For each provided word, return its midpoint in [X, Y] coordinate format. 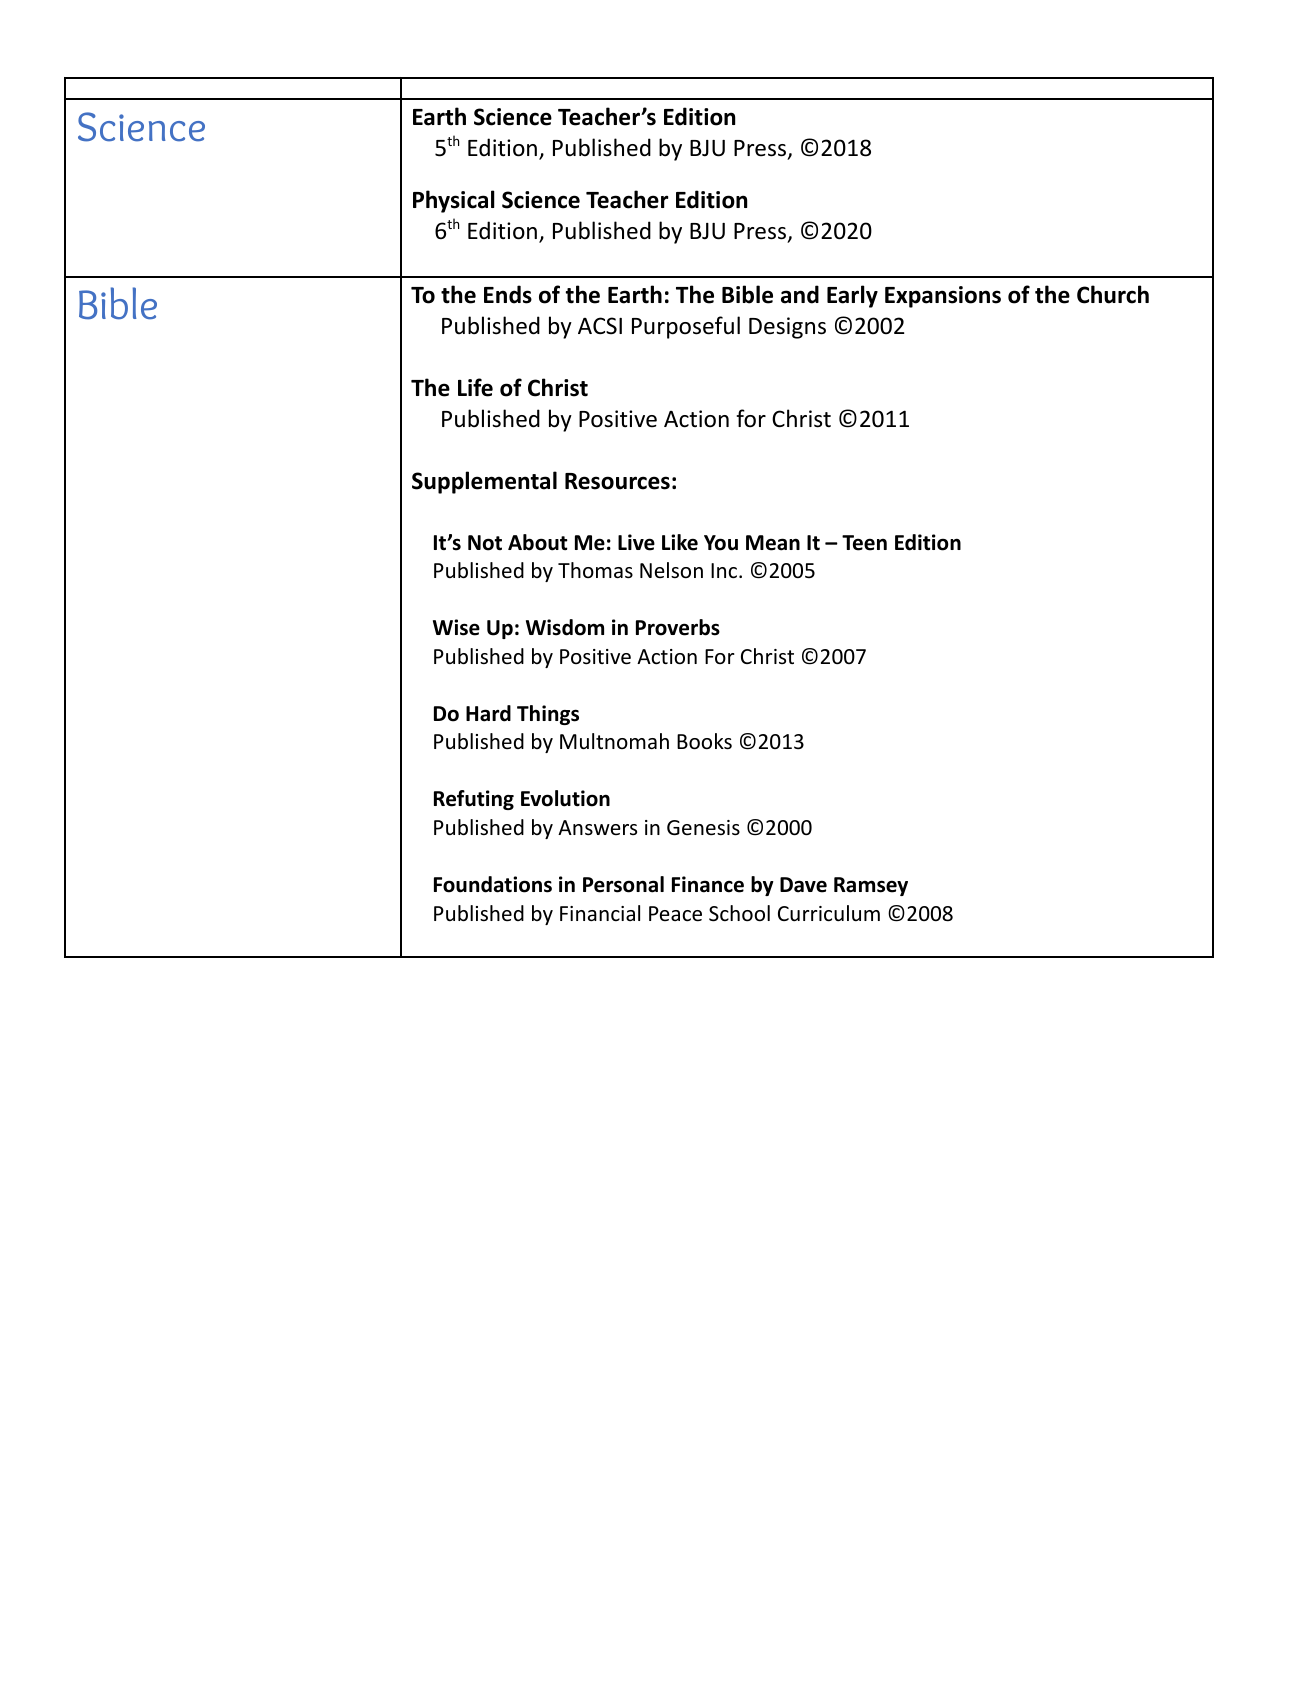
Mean [773, 543]
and [800, 294]
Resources [617, 481]
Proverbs [678, 627]
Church [1113, 294]
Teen [864, 543]
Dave [803, 885]
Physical [454, 201]
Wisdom [565, 627]
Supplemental [484, 482]
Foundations [493, 884]
